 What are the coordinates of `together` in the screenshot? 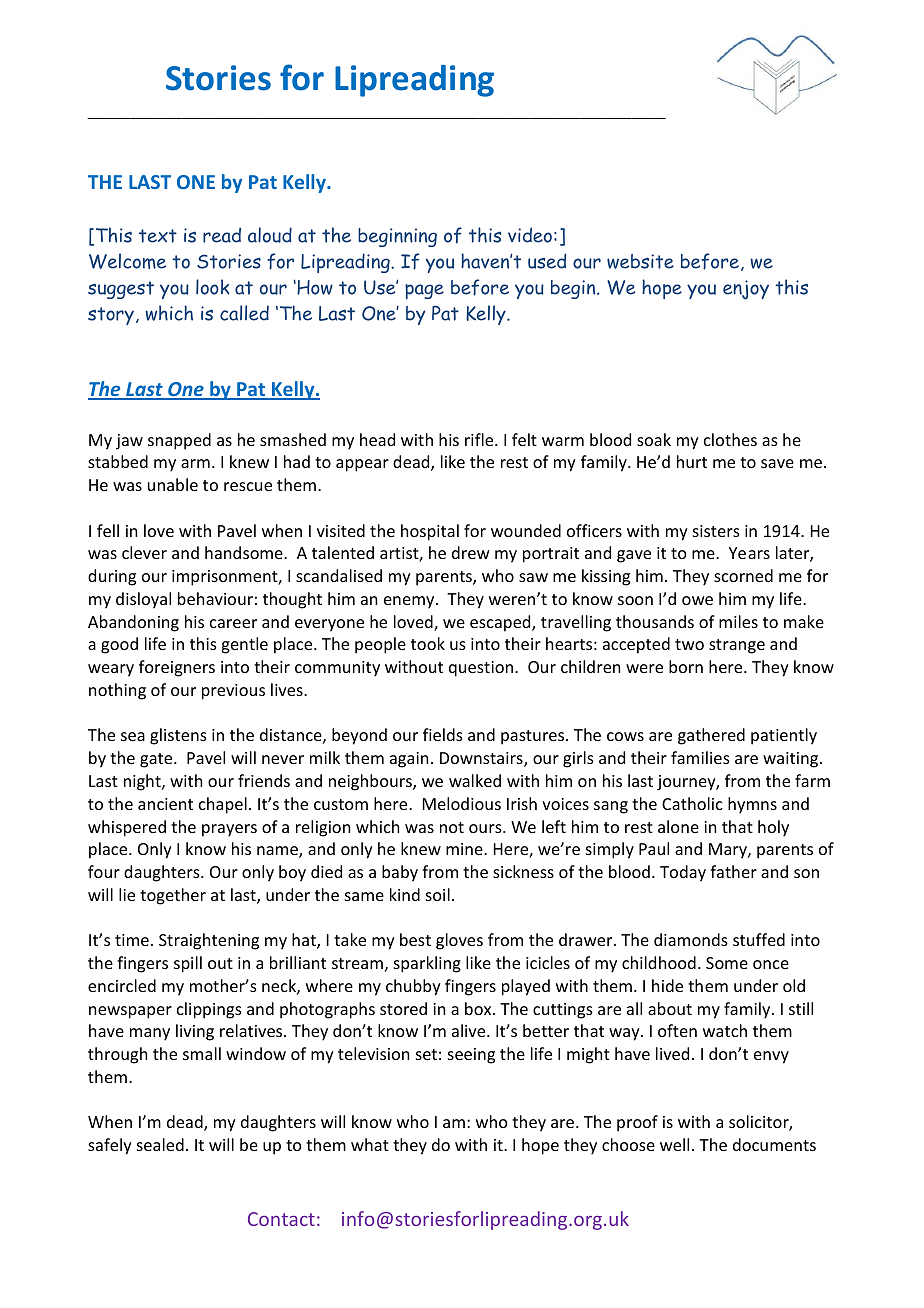 It's located at (173, 896).
